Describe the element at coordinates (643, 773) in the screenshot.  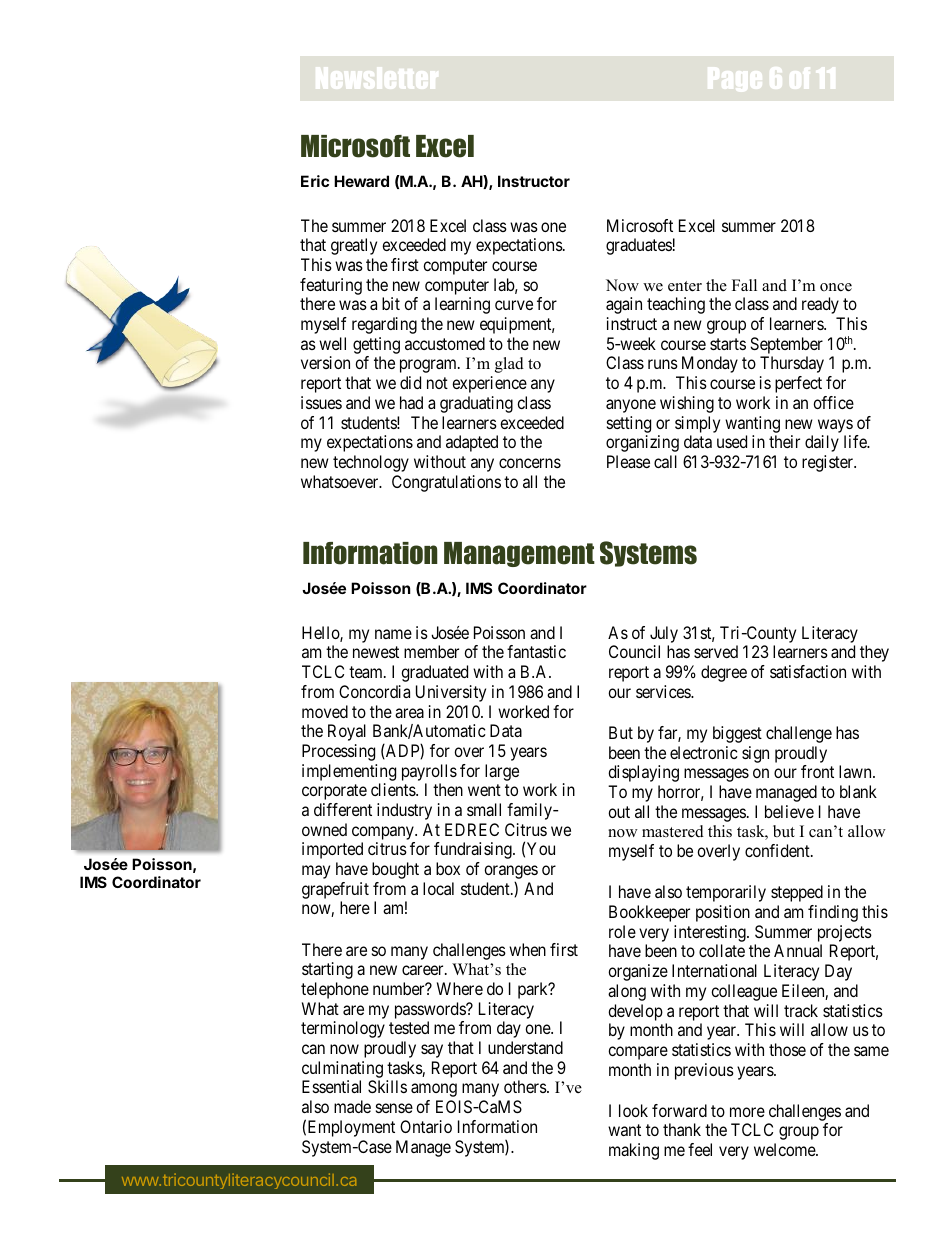
I see `displaying` at that location.
